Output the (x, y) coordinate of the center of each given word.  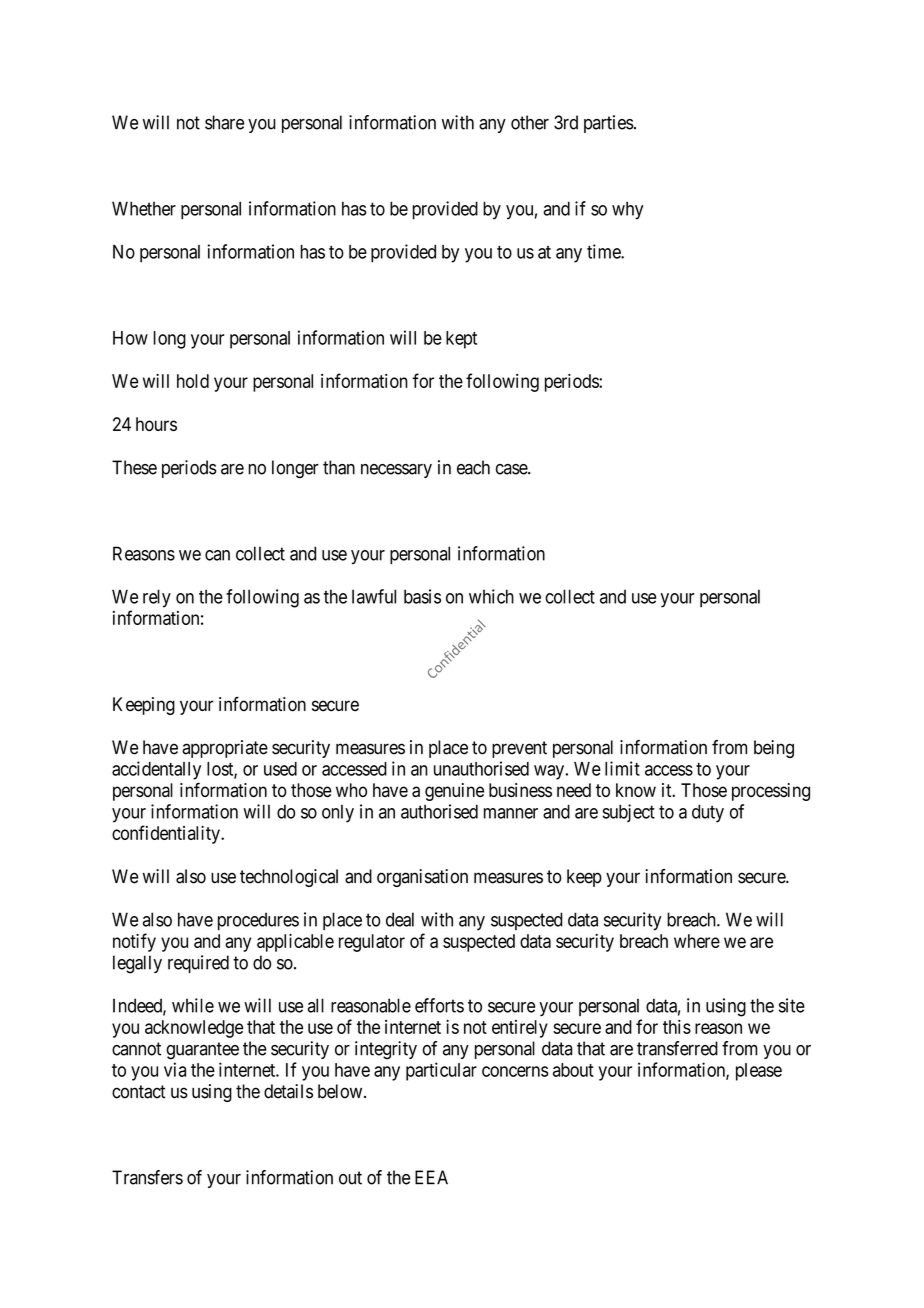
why (627, 210)
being (774, 749)
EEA (431, 1177)
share (224, 122)
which (491, 596)
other (530, 122)
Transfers (147, 1177)
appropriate (225, 749)
